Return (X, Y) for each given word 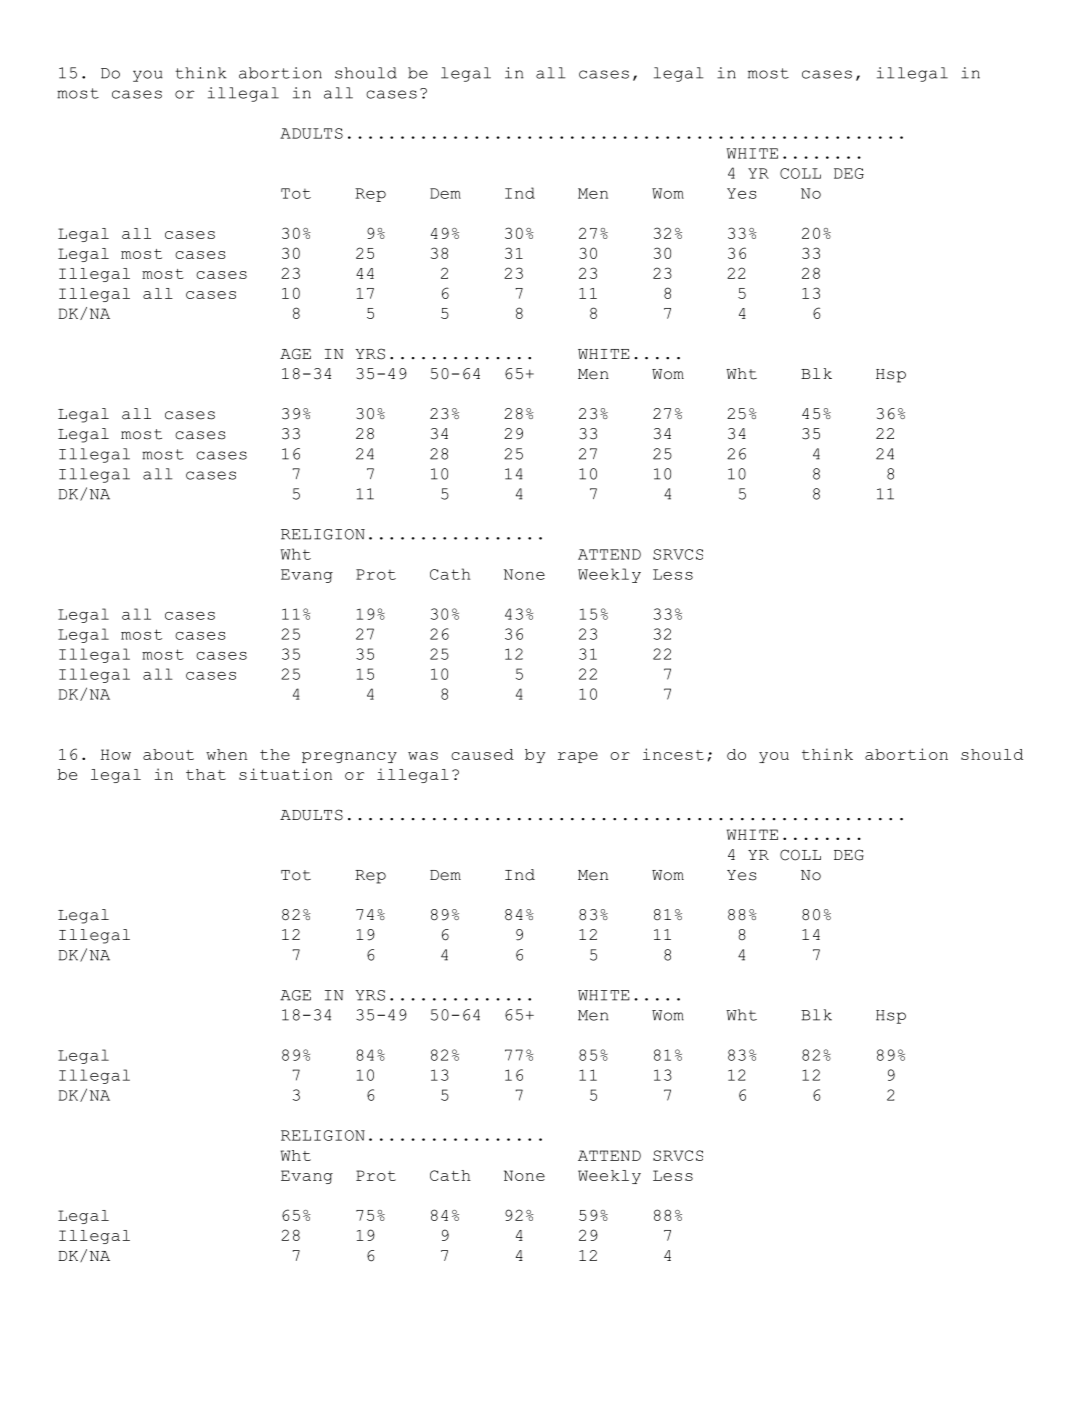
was (423, 756)
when (226, 754)
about (168, 754)
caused (482, 754)
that (206, 774)
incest (673, 754)
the (275, 754)
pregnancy (349, 757)
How (116, 754)
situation (285, 774)
